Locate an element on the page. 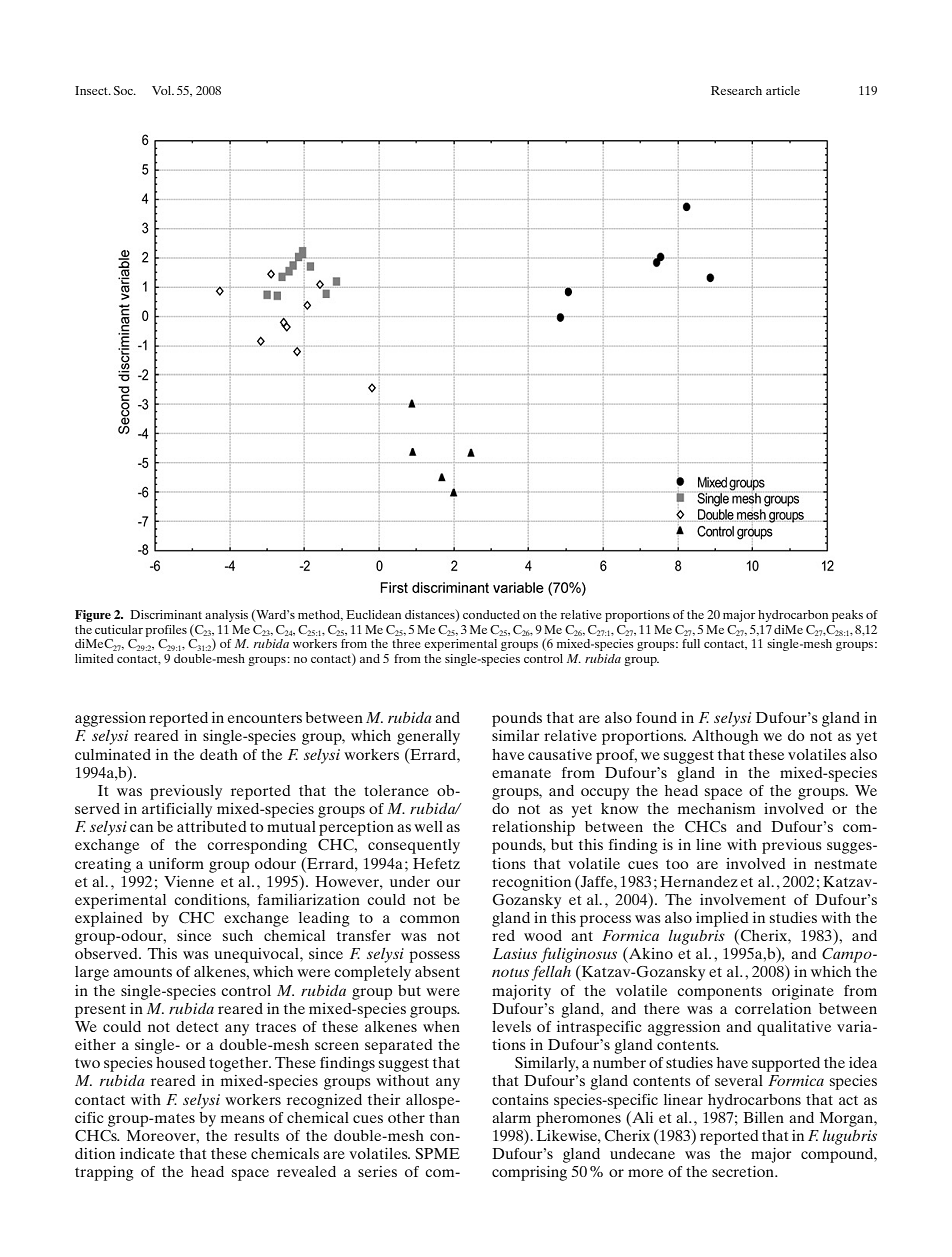 The width and height of the document is (952, 1257). article is located at coordinates (783, 90).
